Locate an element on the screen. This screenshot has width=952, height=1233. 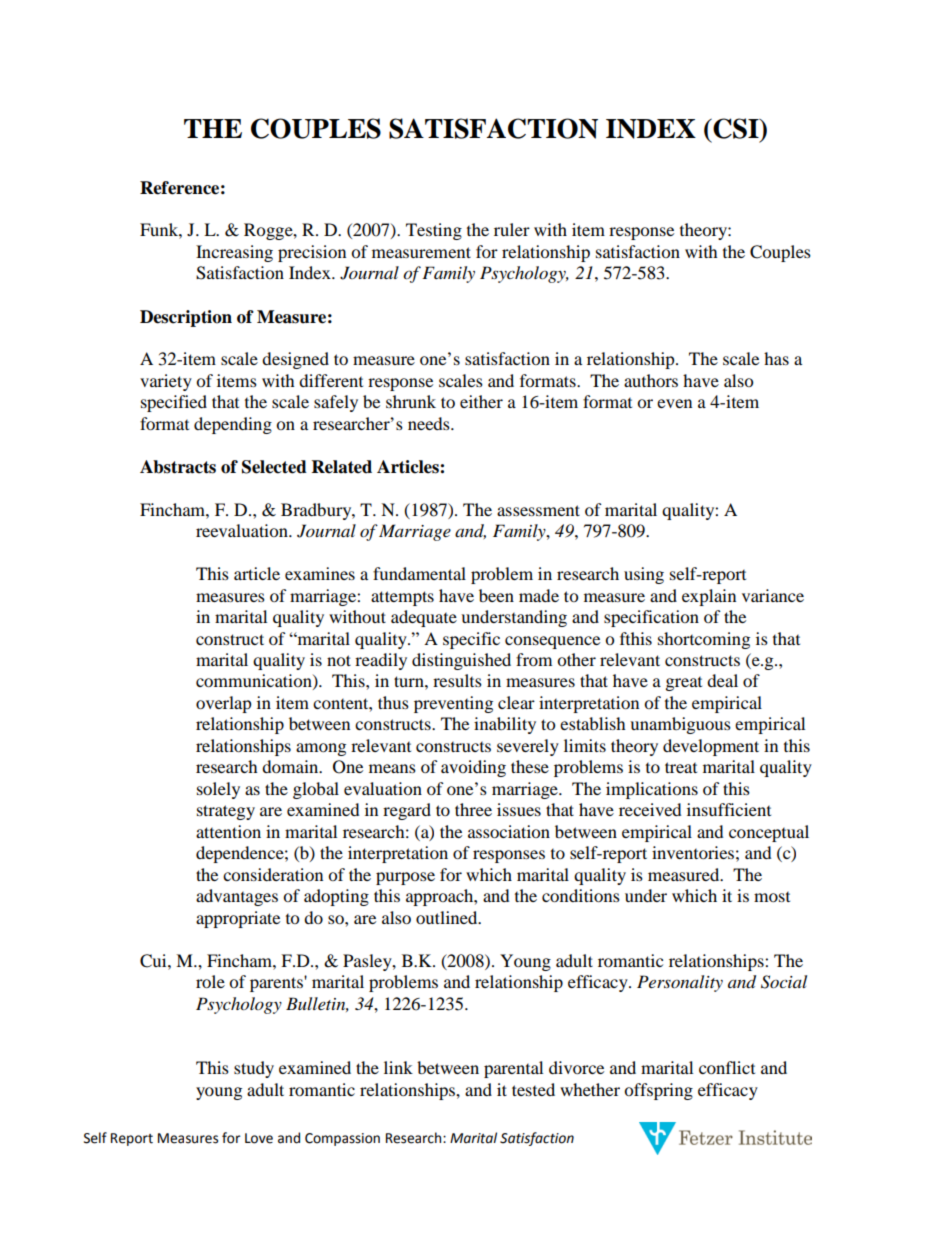
explain is located at coordinates (709, 597).
